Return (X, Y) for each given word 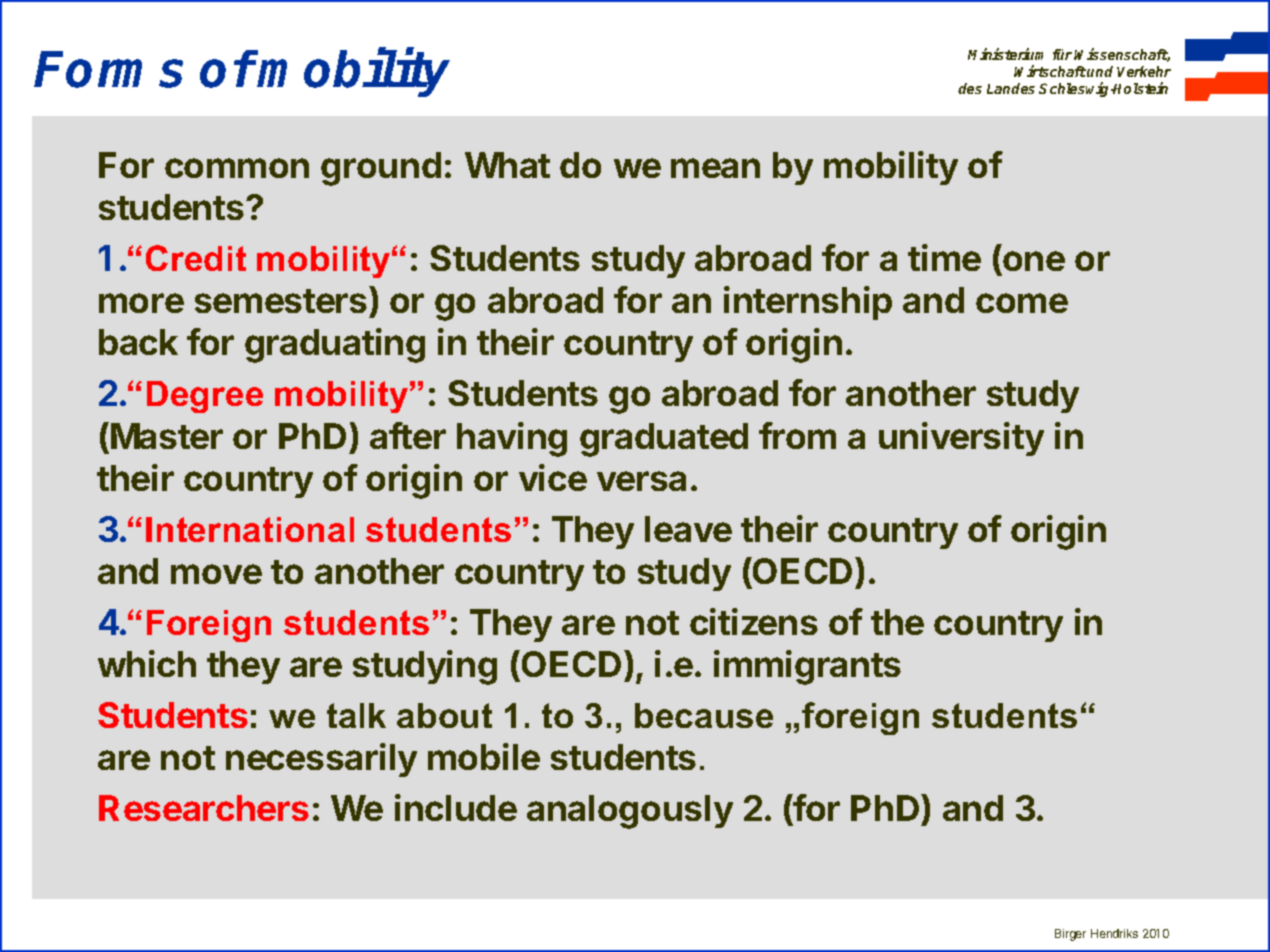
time (944, 257)
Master (167, 436)
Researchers (204, 808)
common (237, 168)
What (507, 165)
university (961, 439)
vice (553, 477)
